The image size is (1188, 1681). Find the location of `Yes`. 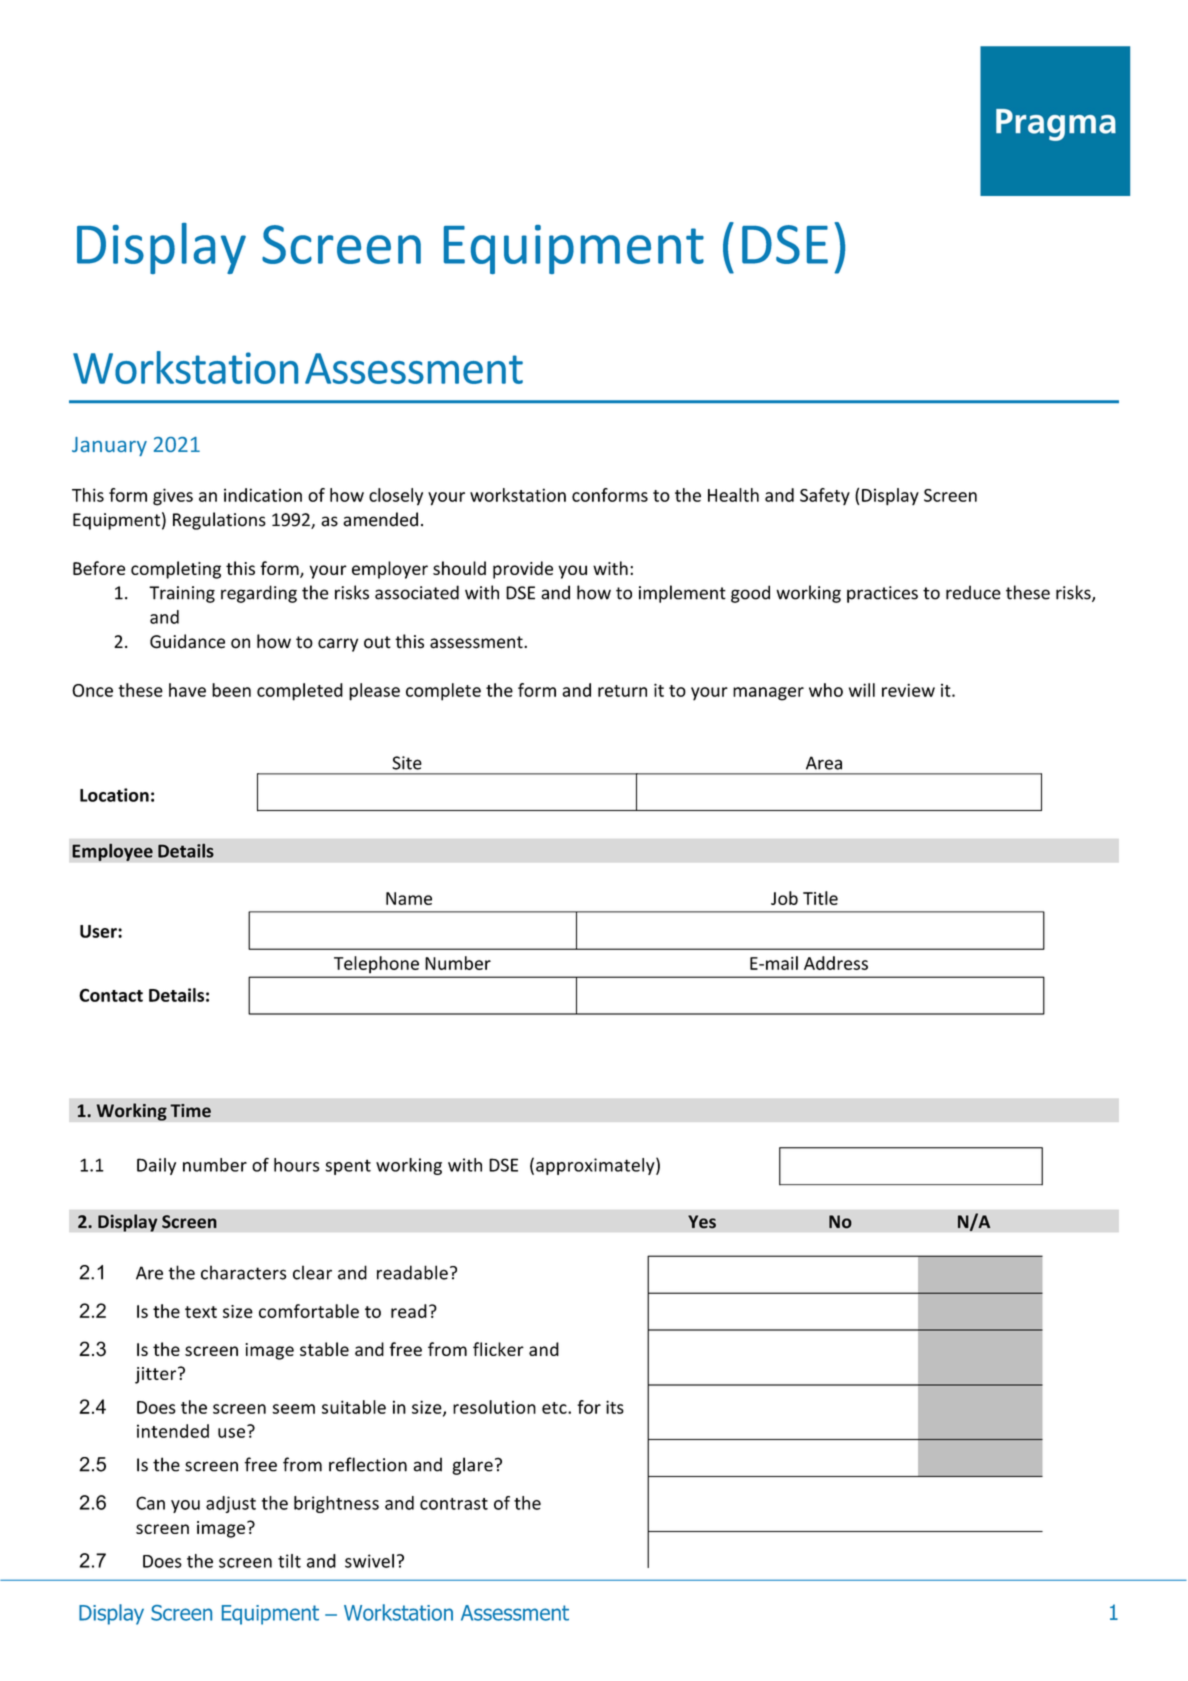

Yes is located at coordinates (702, 1222).
